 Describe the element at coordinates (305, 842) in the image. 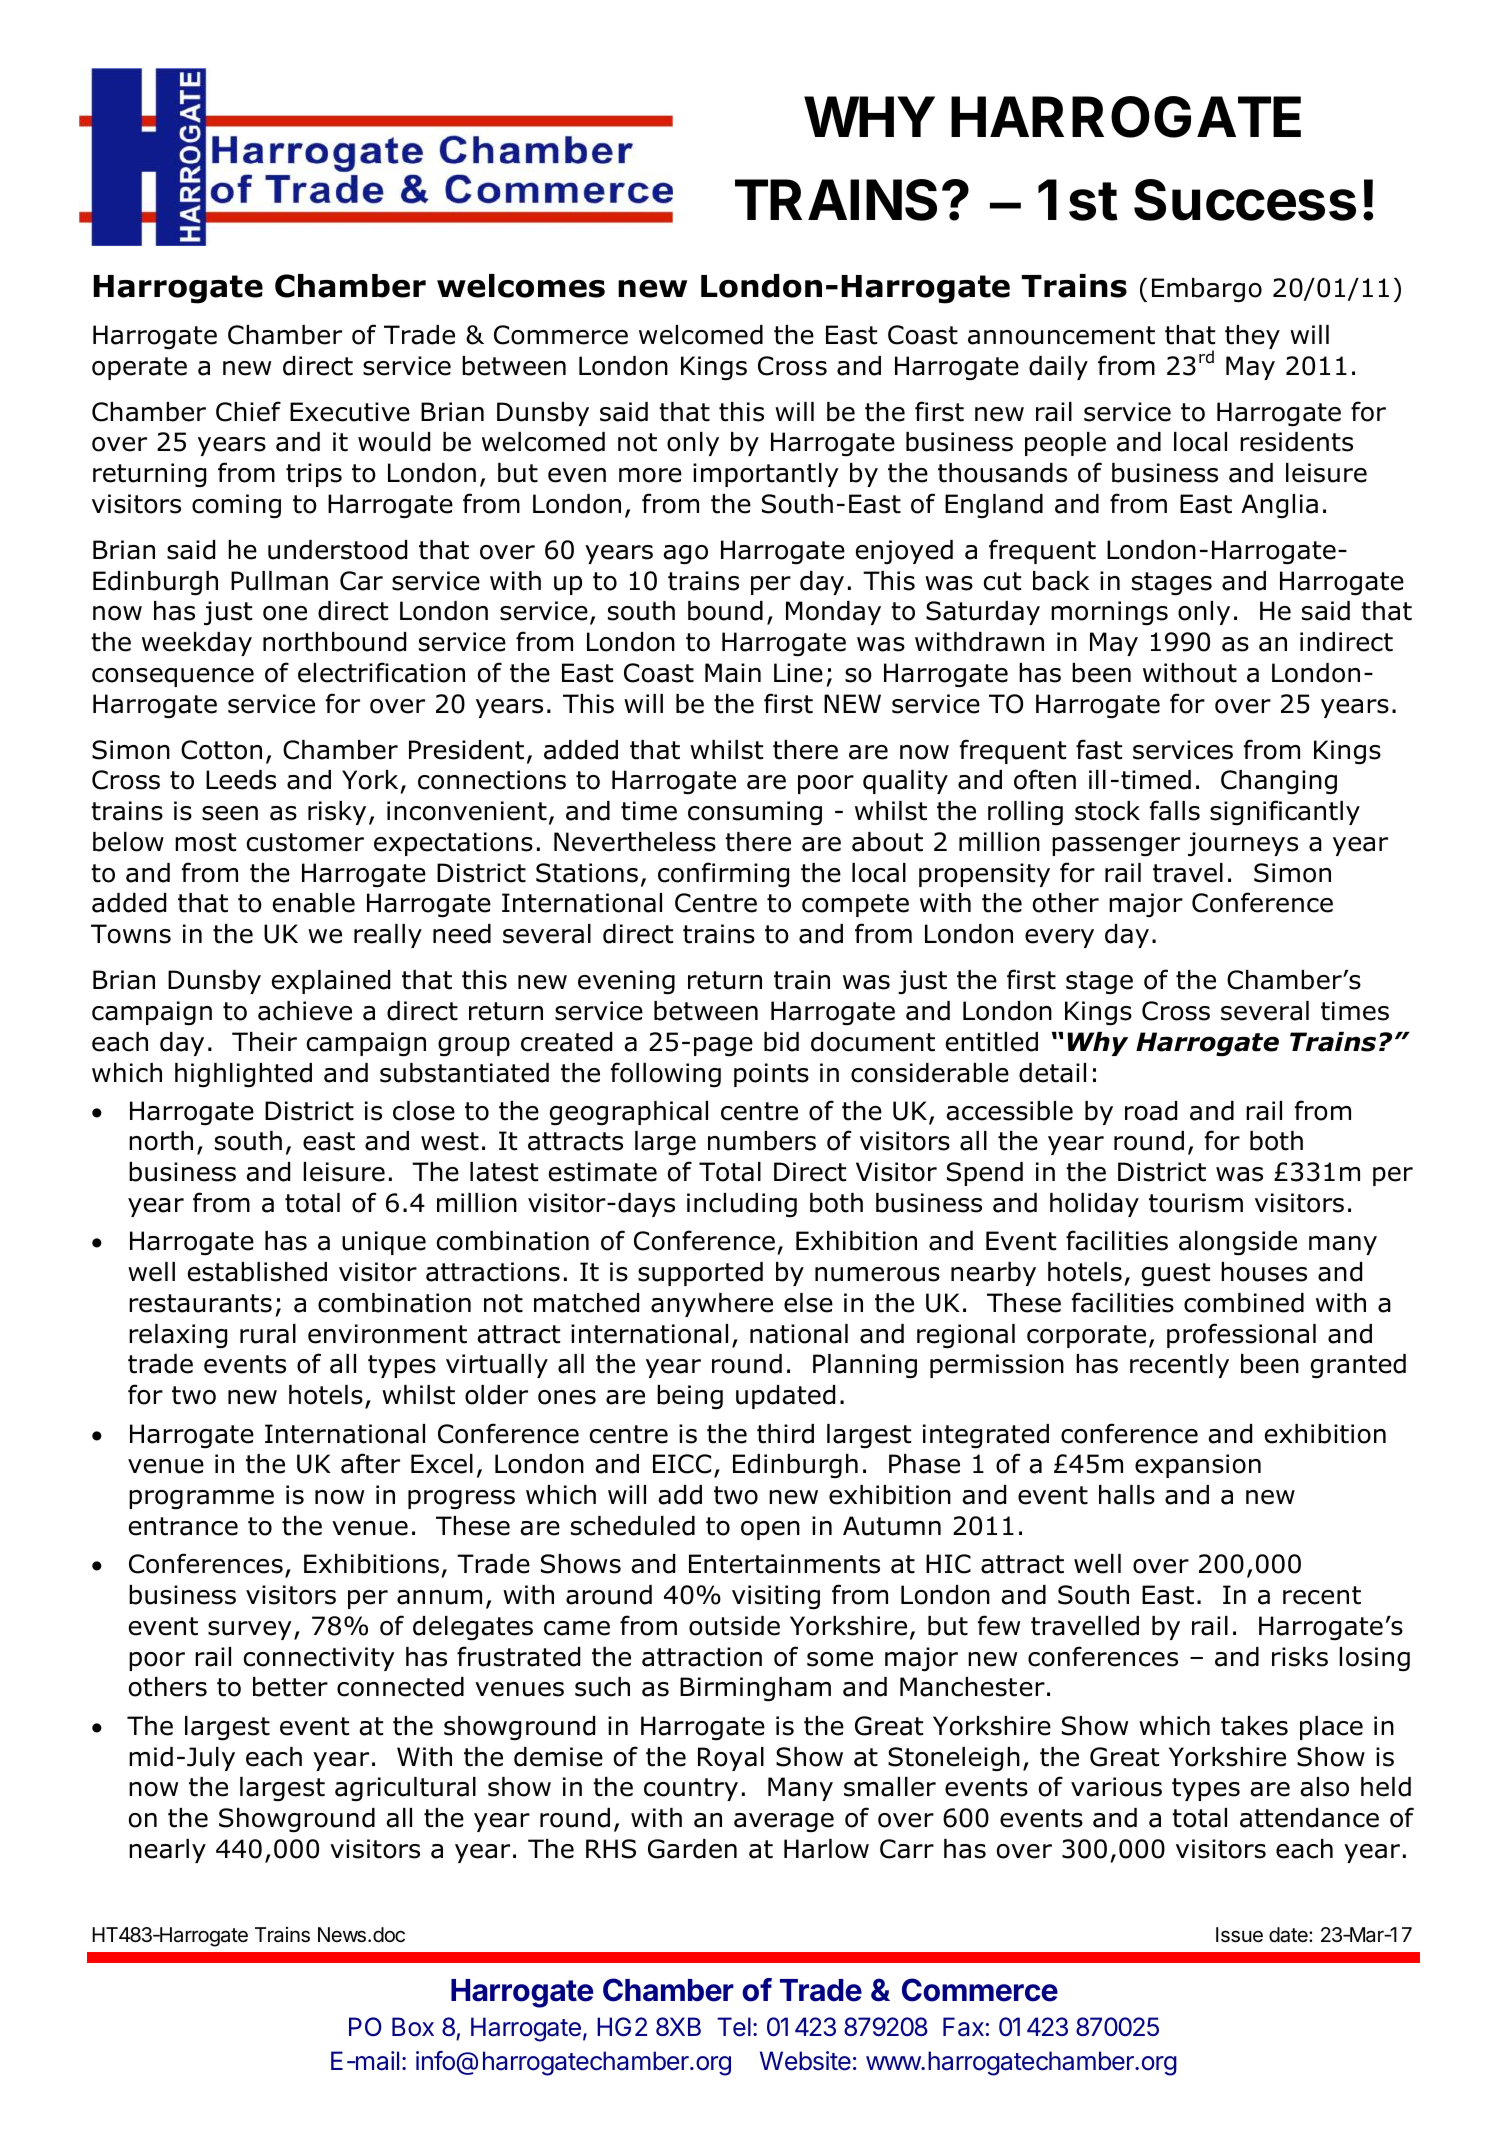

I see `customer` at that location.
